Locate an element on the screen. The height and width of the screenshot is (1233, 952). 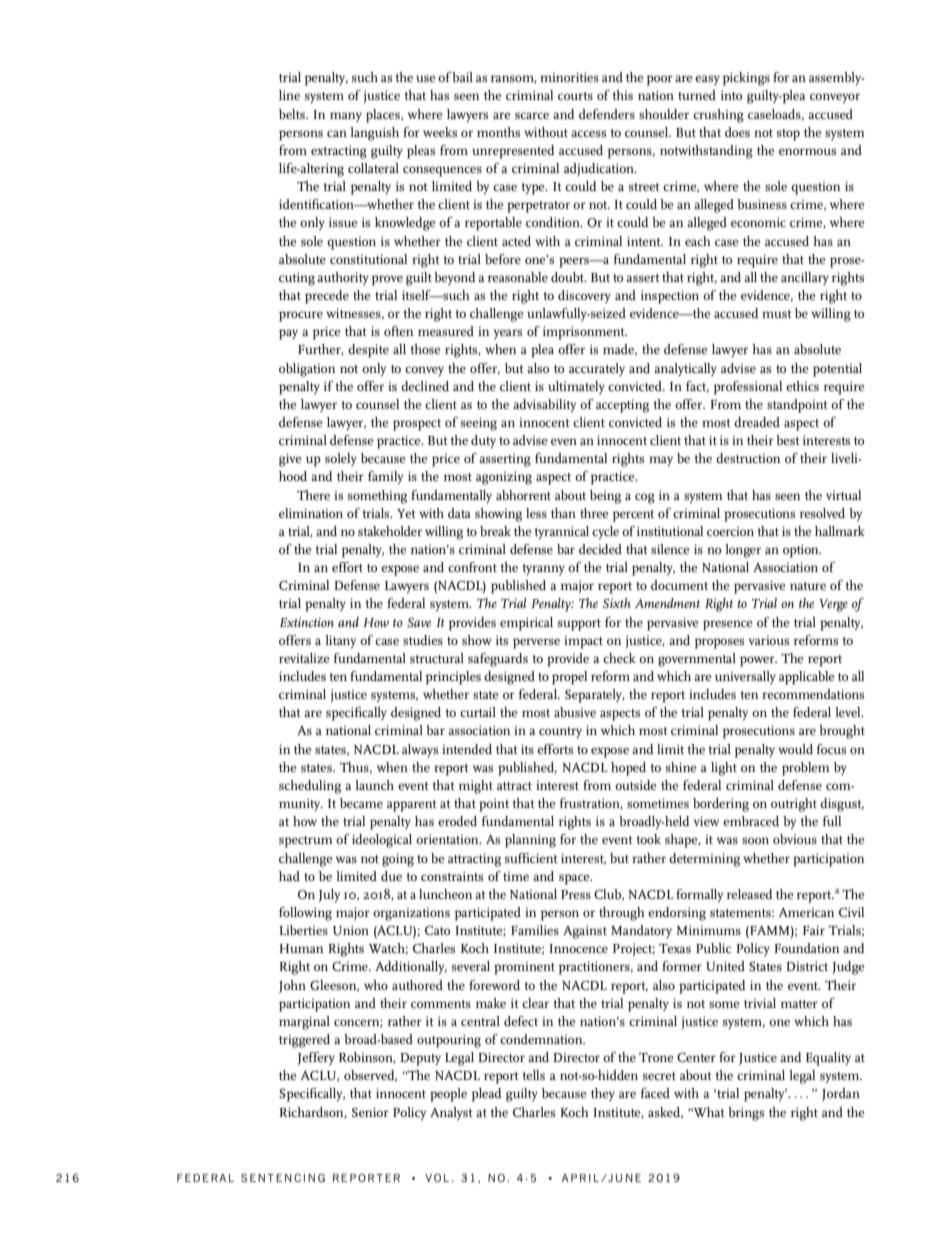
litany is located at coordinates (340, 642).
